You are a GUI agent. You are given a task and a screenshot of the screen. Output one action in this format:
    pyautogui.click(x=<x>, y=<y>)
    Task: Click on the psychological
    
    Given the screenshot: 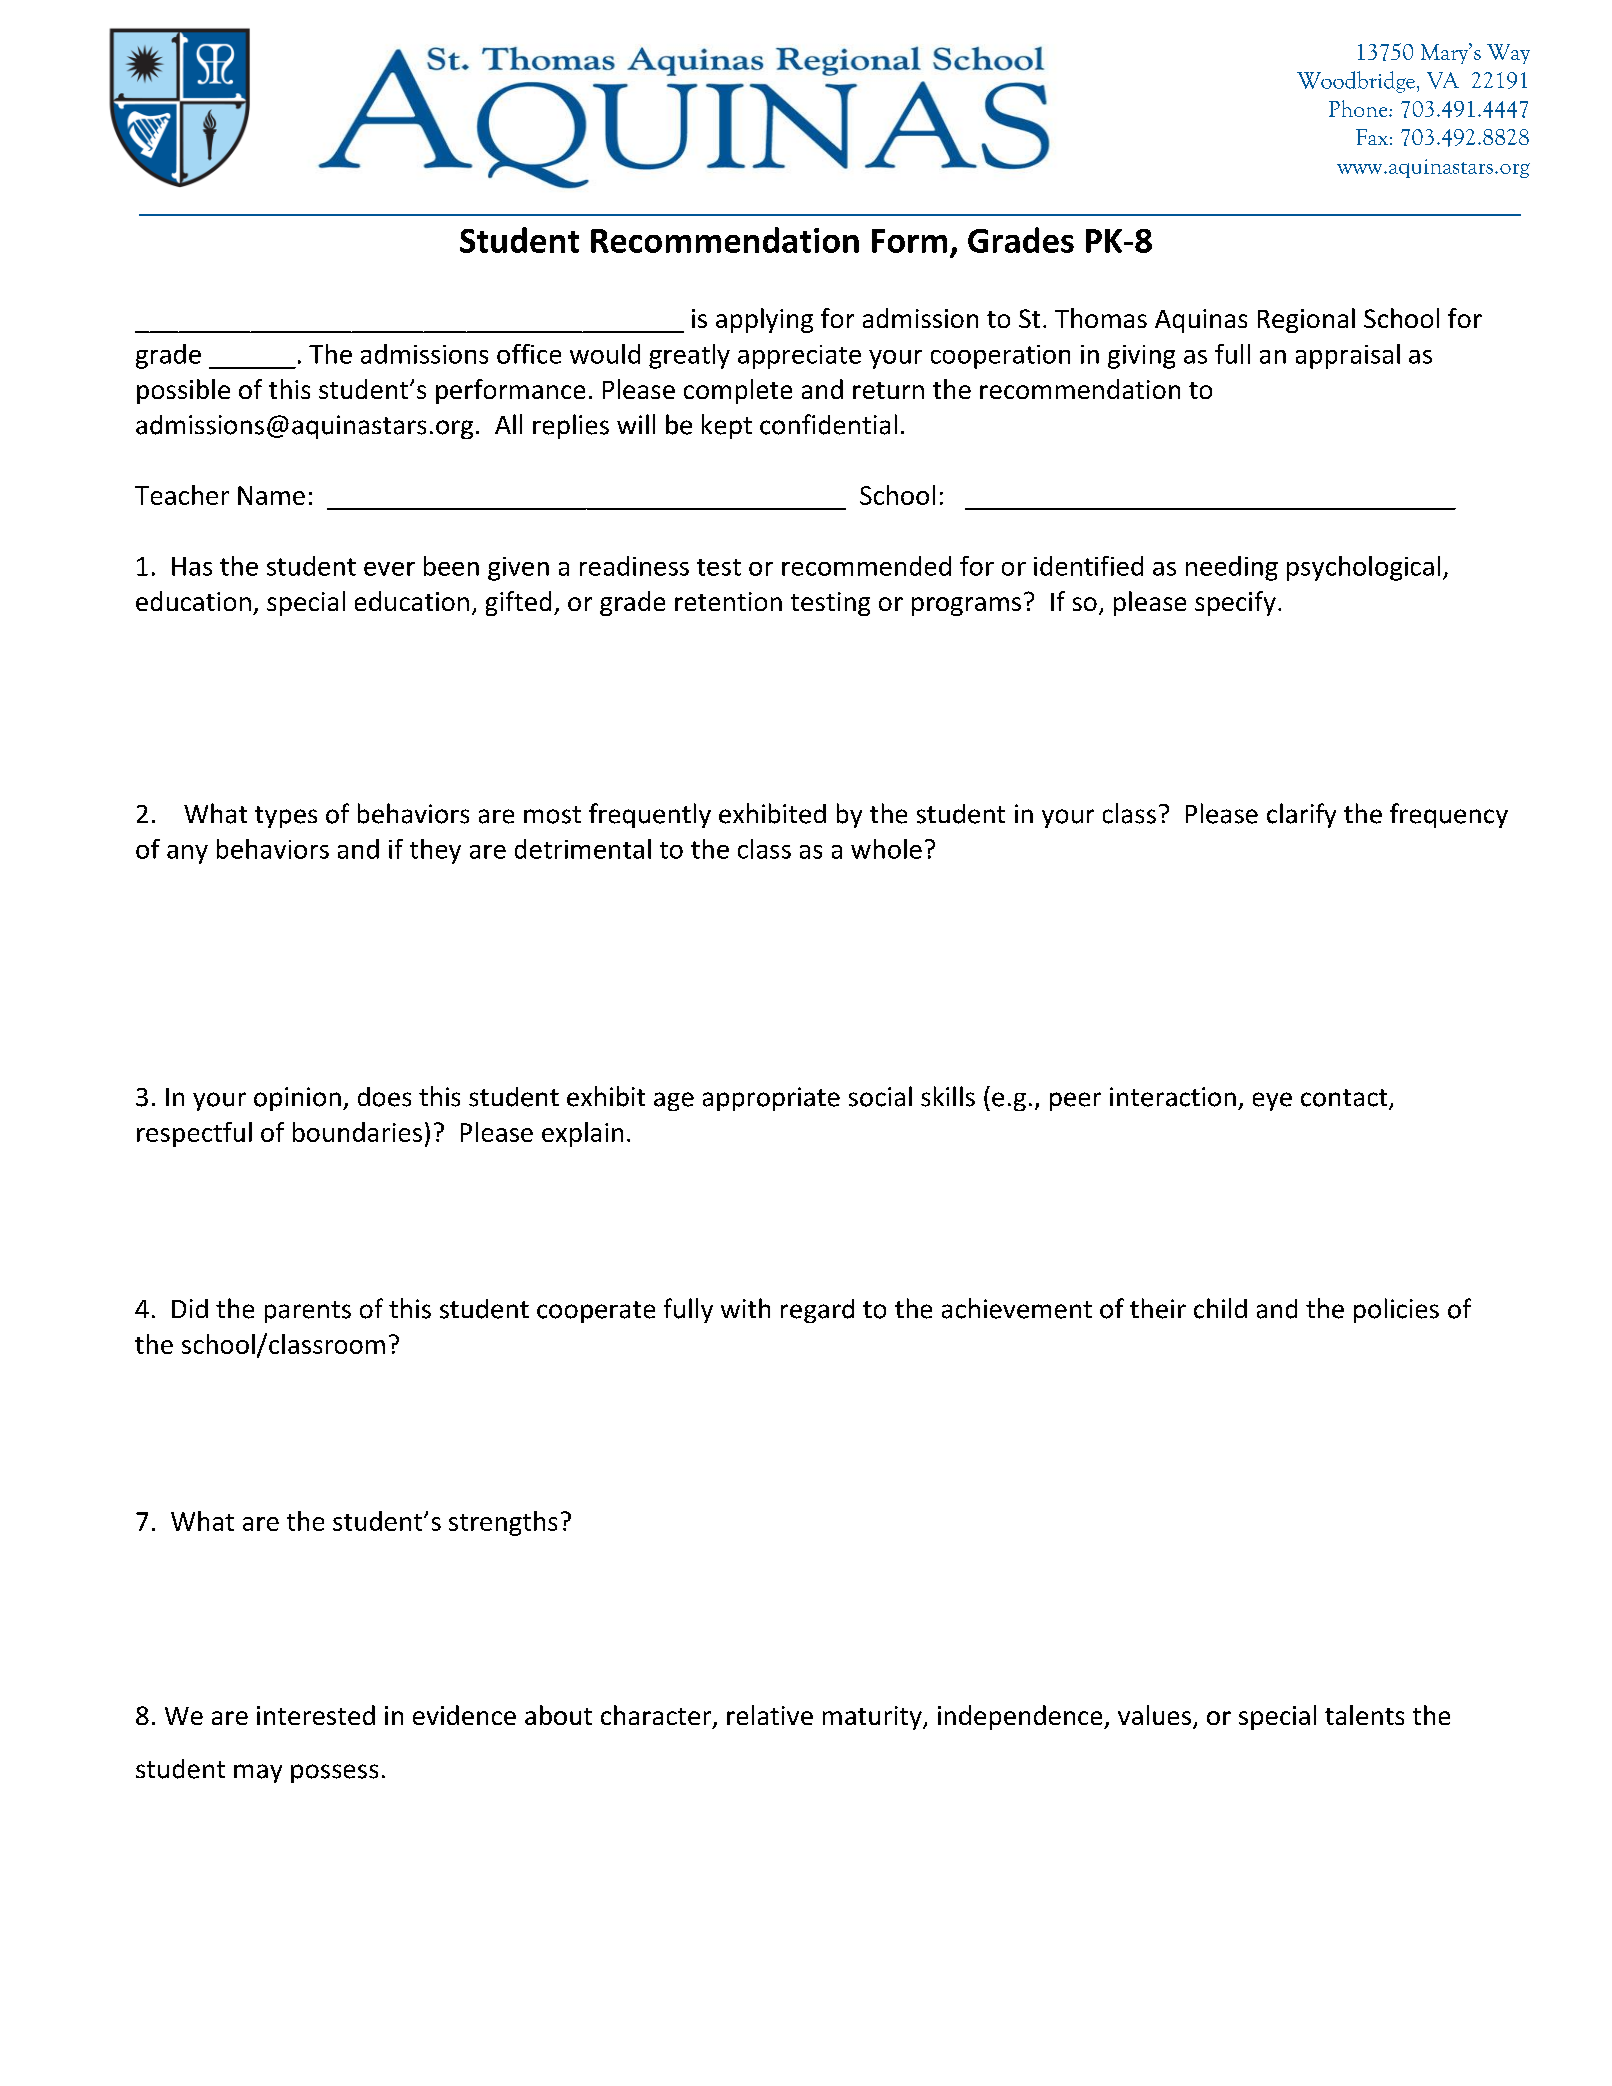 What is the action you would take?
    pyautogui.click(x=1363, y=568)
